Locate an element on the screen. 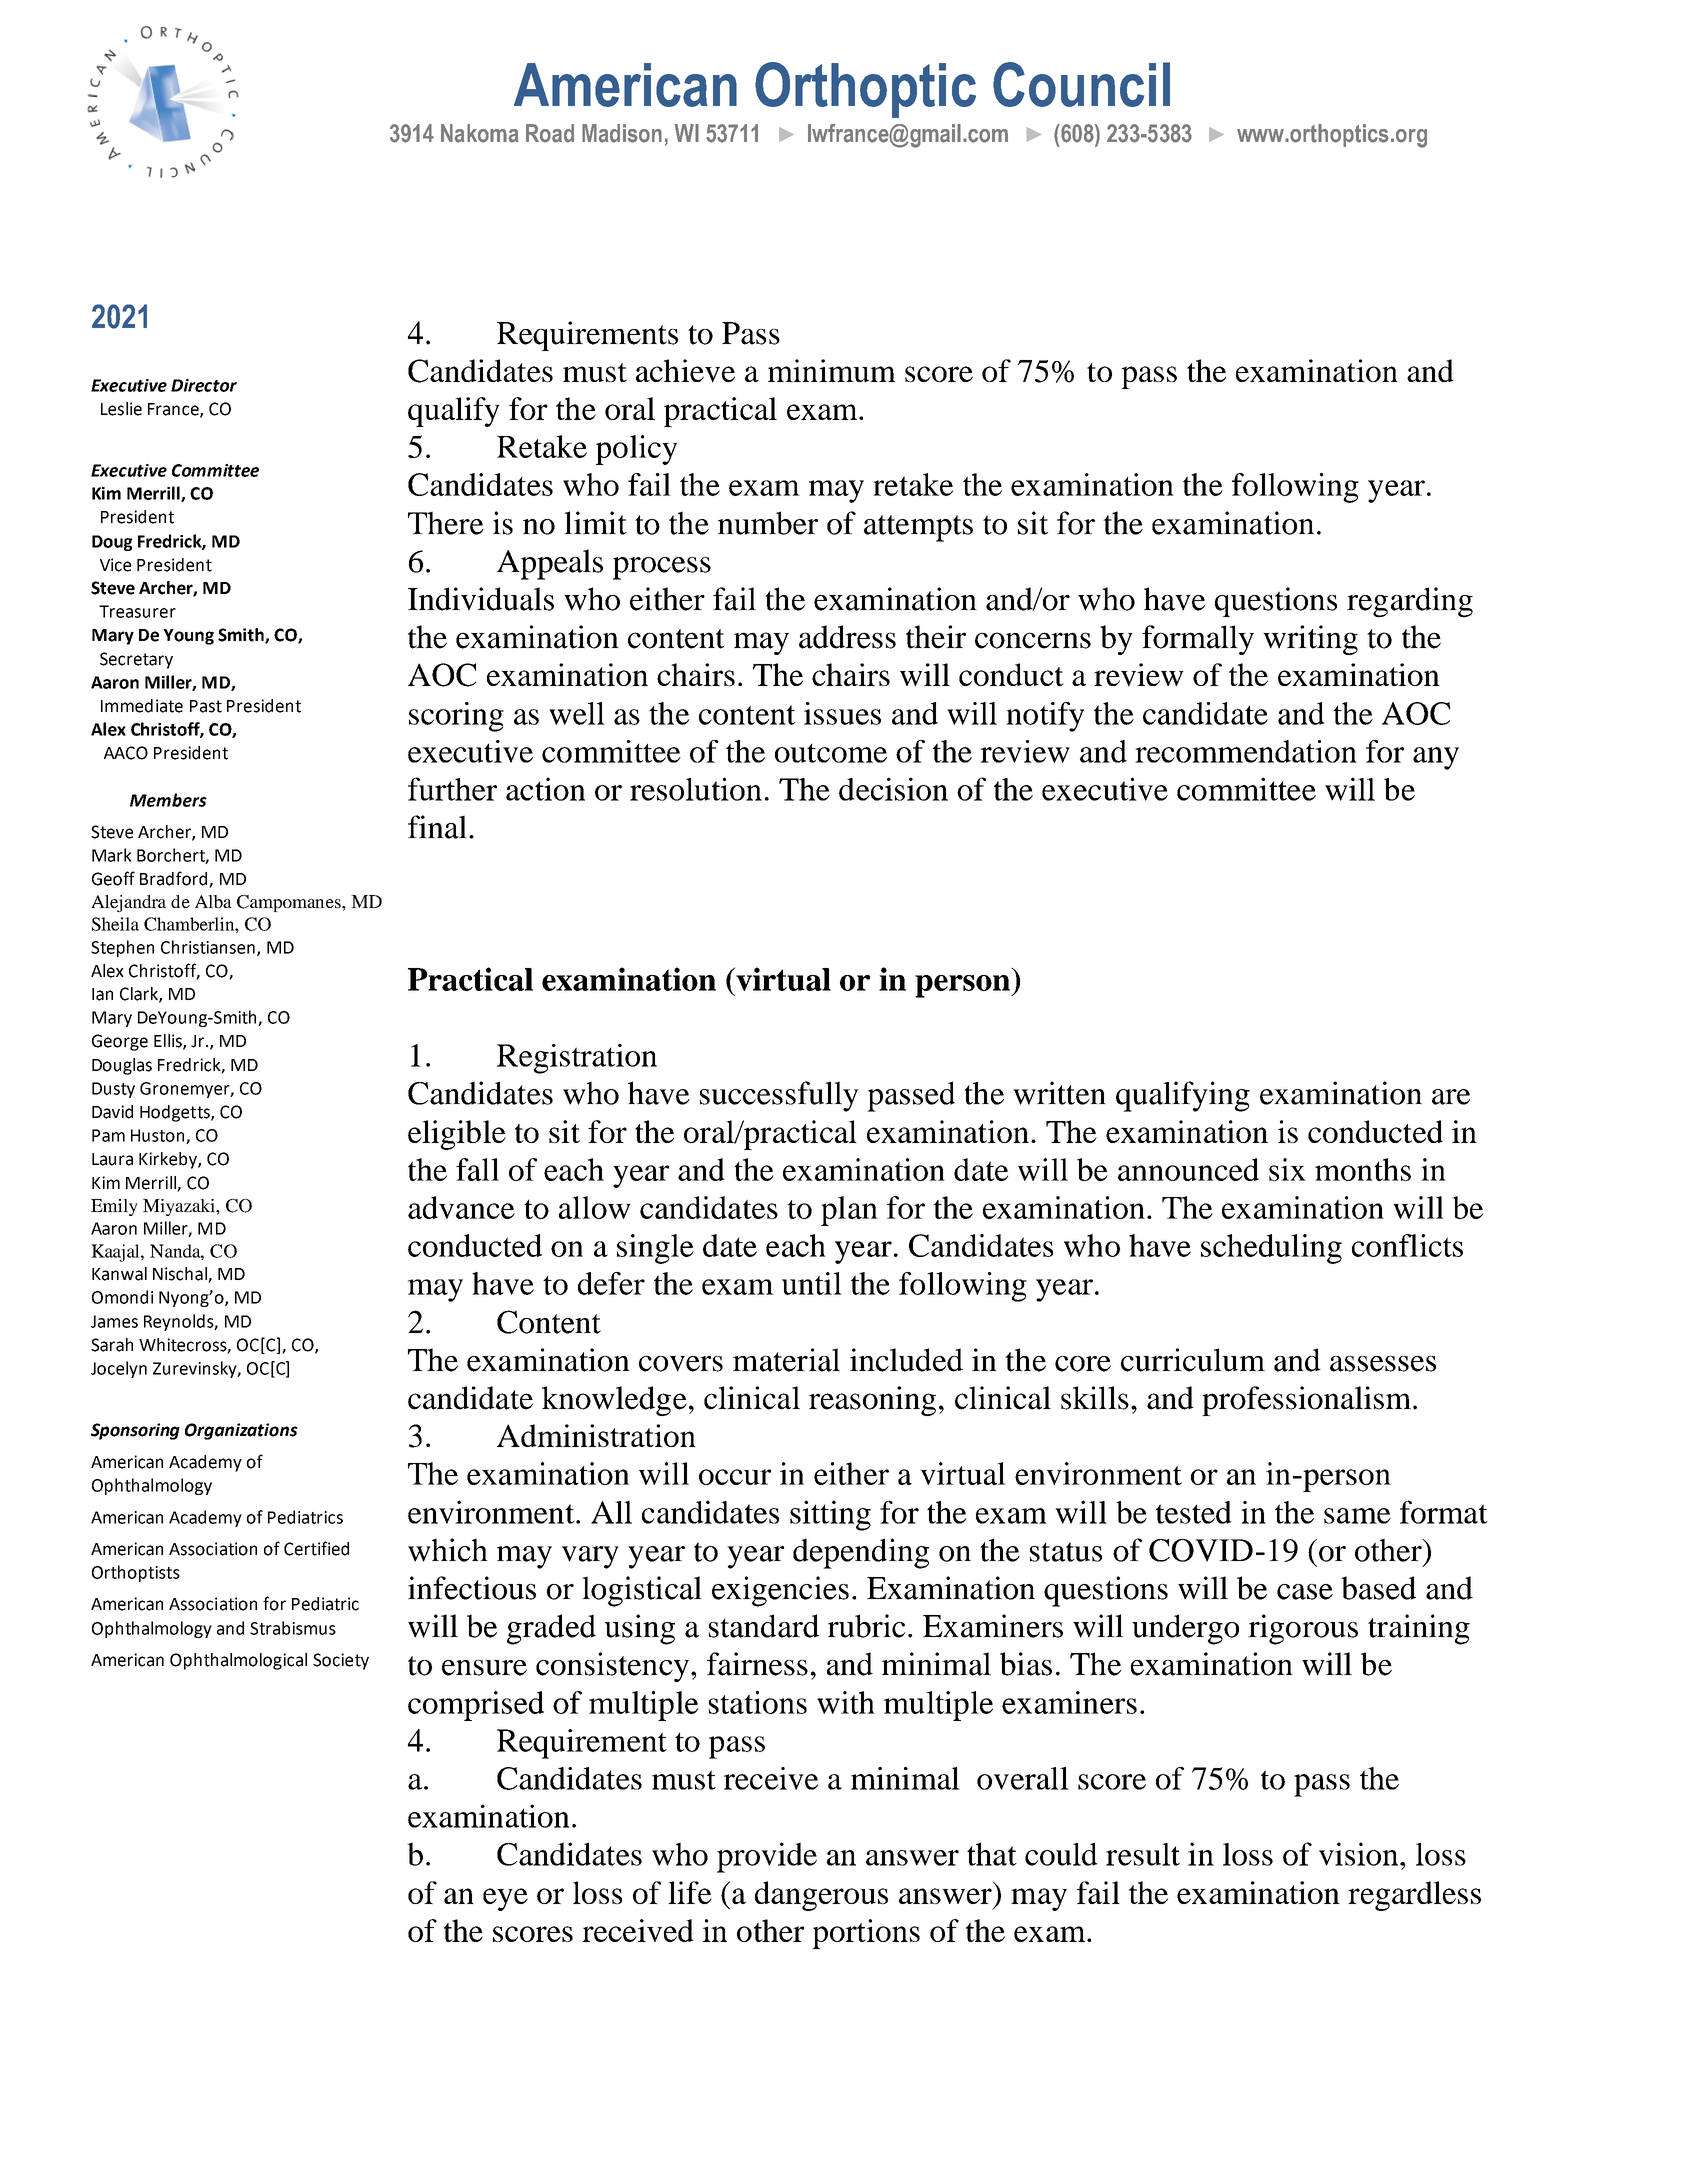 The image size is (1687, 2183). recommendation is located at coordinates (1246, 751).
